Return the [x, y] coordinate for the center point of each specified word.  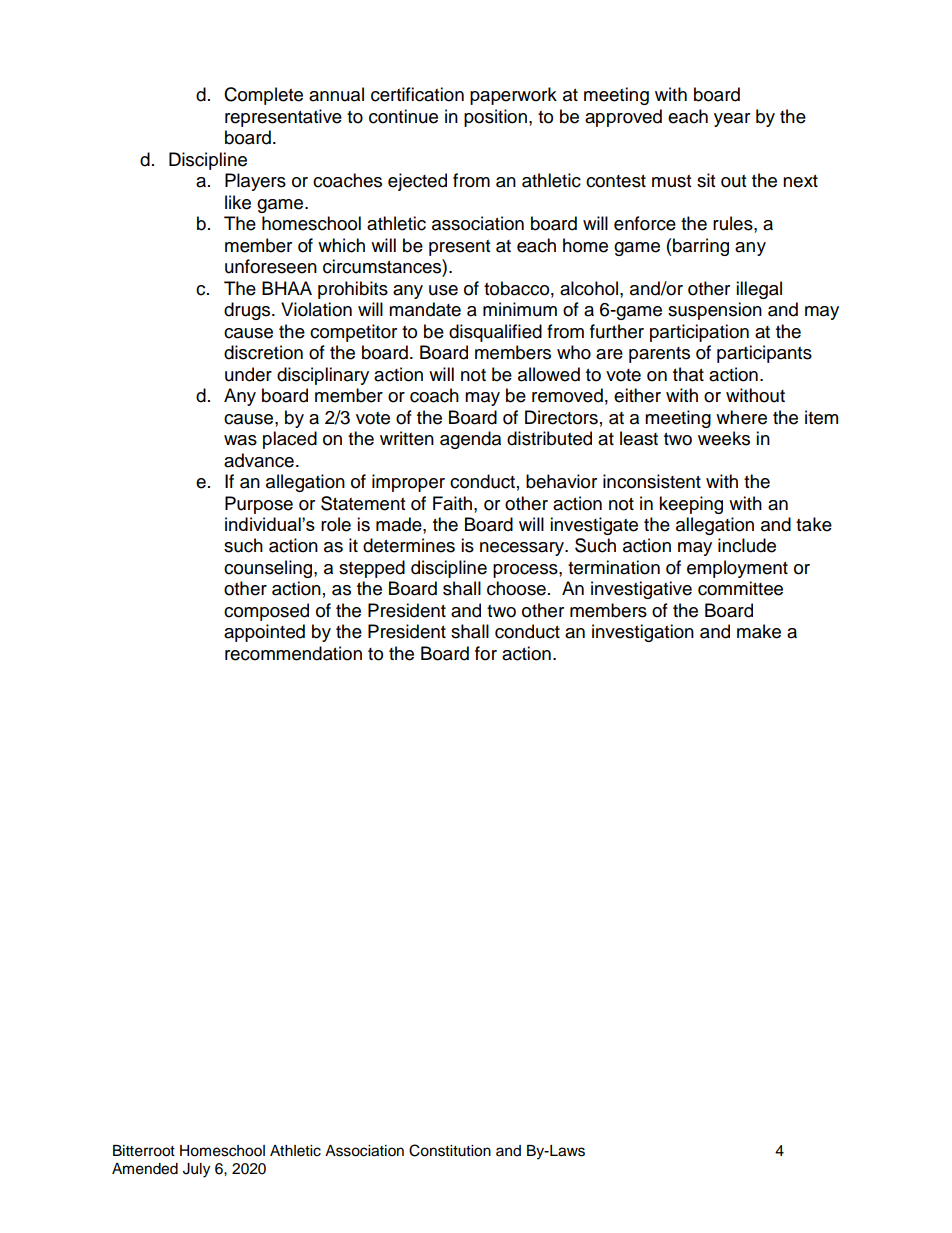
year [732, 120]
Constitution [450, 1150]
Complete [263, 96]
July [196, 1170]
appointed [264, 633]
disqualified [495, 333]
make [759, 631]
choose [516, 588]
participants [764, 354]
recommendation [293, 653]
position [495, 118]
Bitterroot [144, 1151]
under [248, 374]
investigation [643, 633]
